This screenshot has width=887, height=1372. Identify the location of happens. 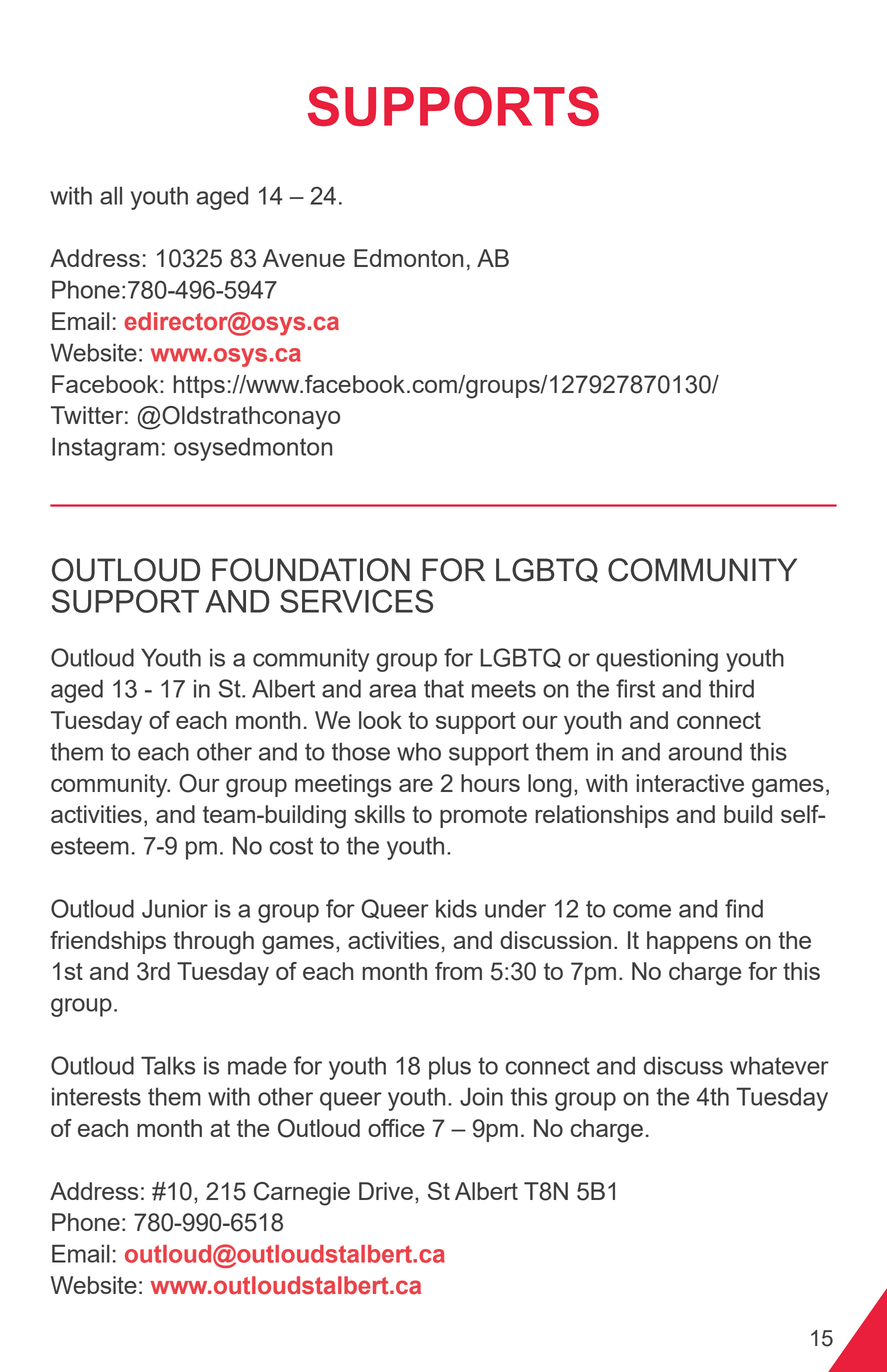
(692, 942).
